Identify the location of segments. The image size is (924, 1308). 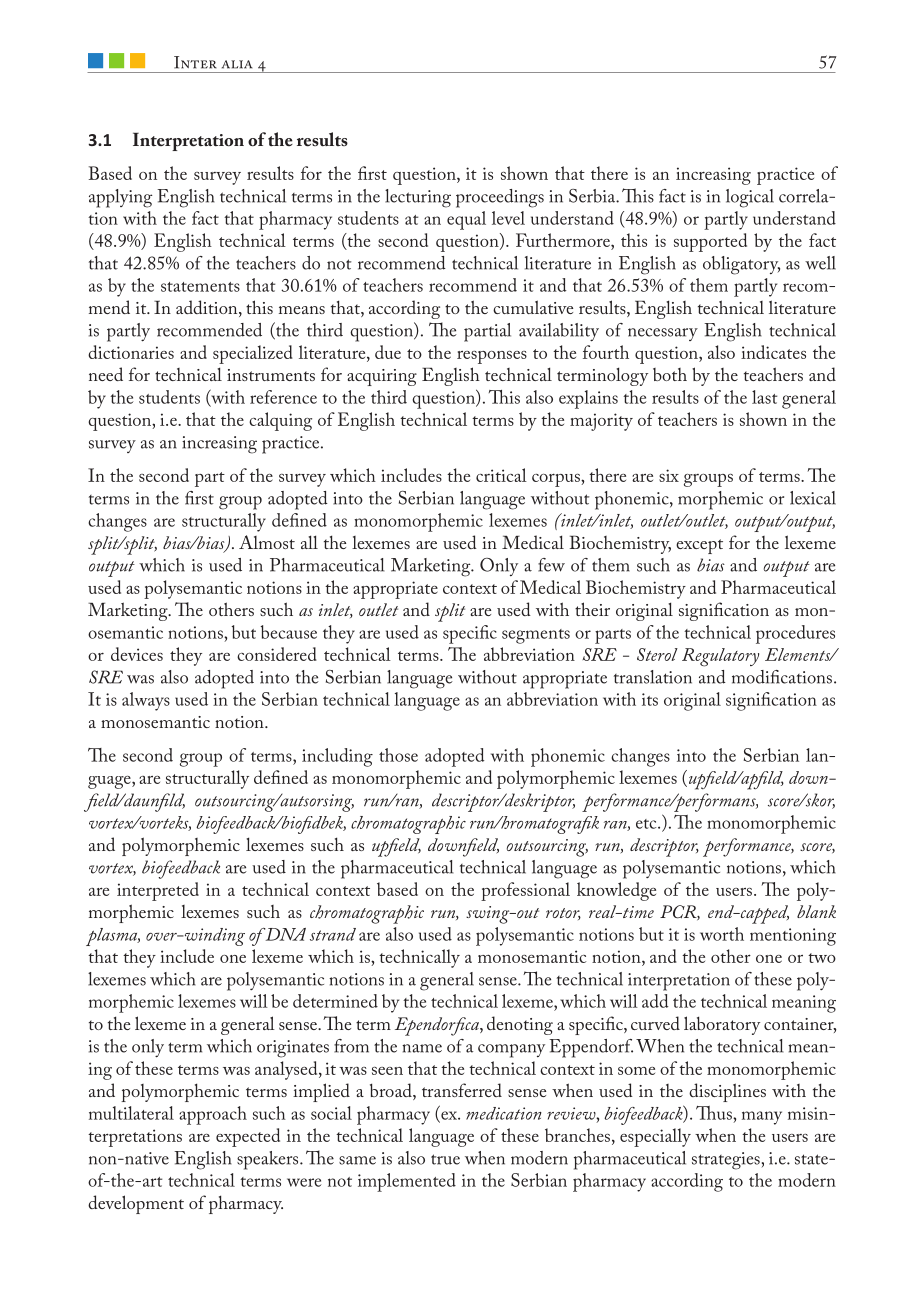
(536, 636).
